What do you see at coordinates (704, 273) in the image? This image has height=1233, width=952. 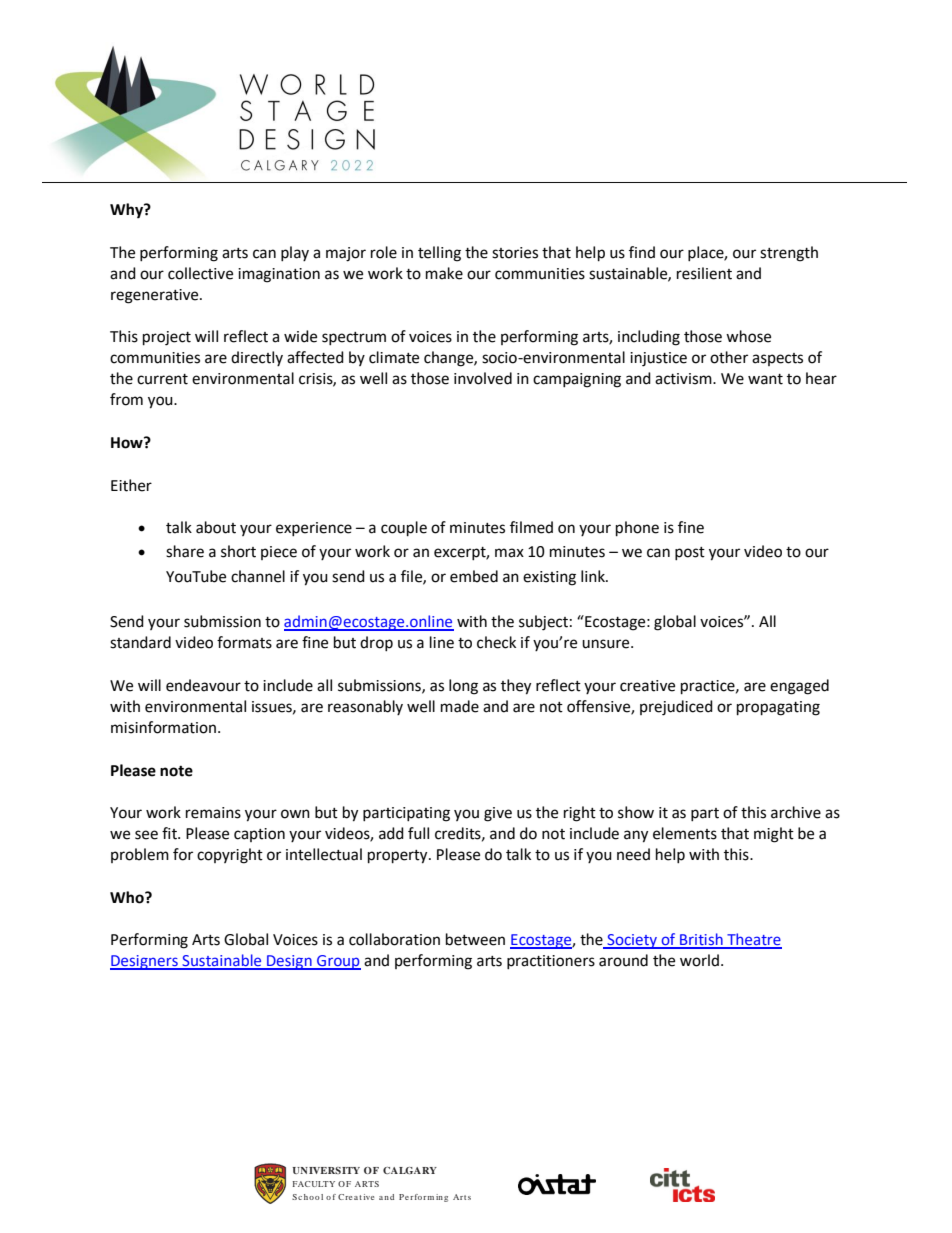 I see `resilient` at bounding box center [704, 273].
